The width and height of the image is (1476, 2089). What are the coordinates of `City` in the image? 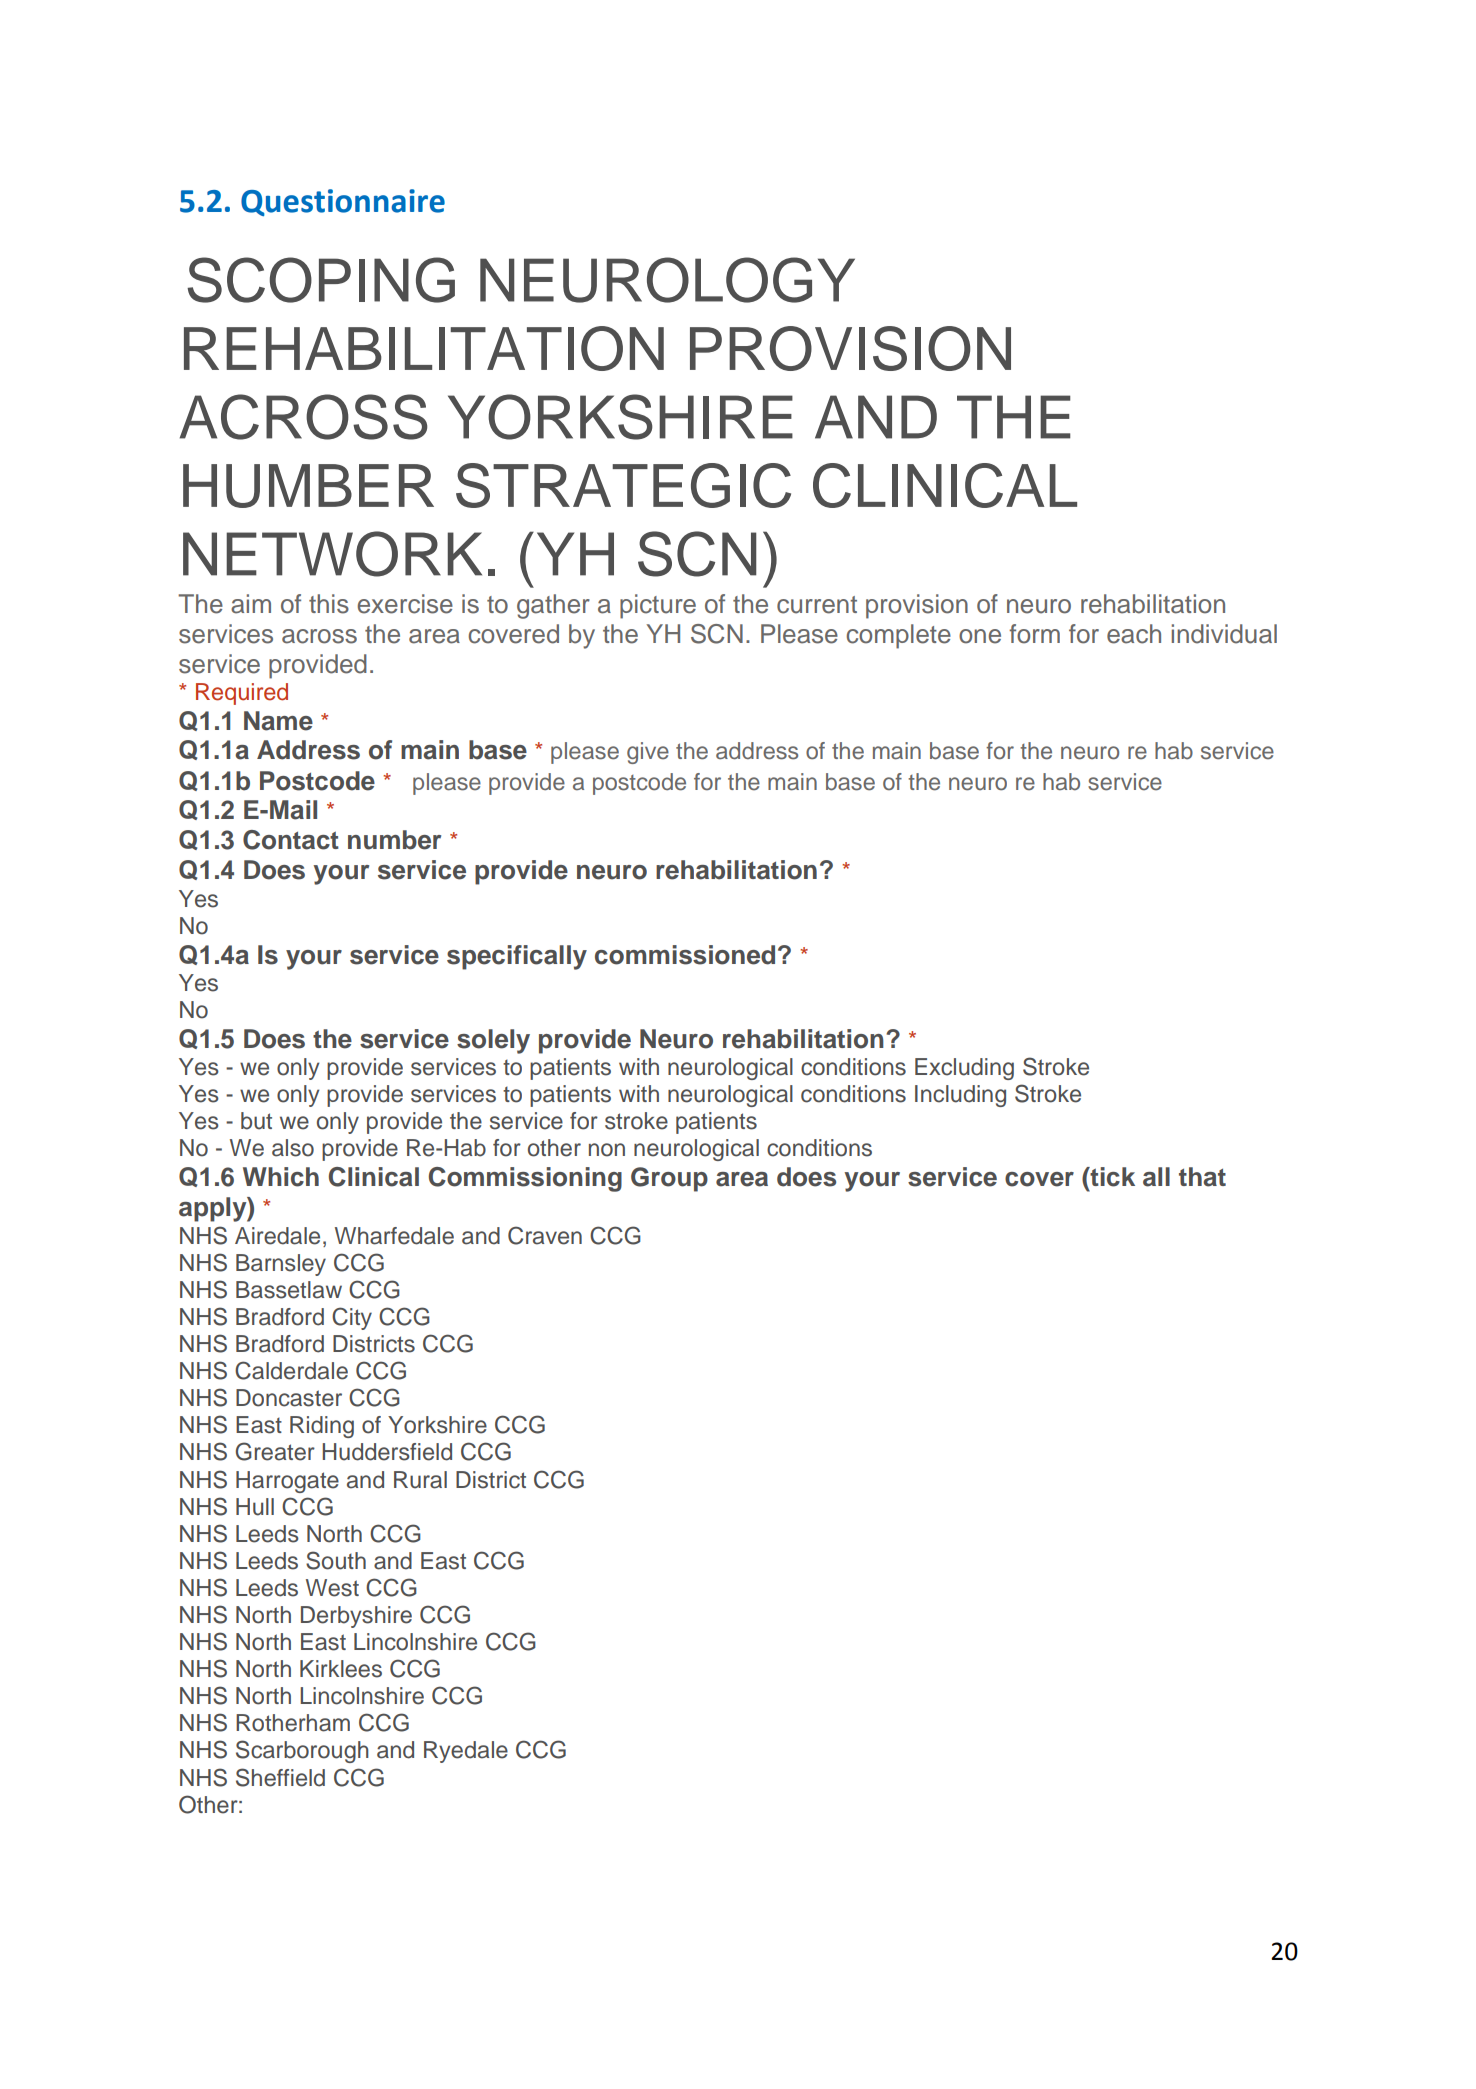 It's located at (352, 1318).
